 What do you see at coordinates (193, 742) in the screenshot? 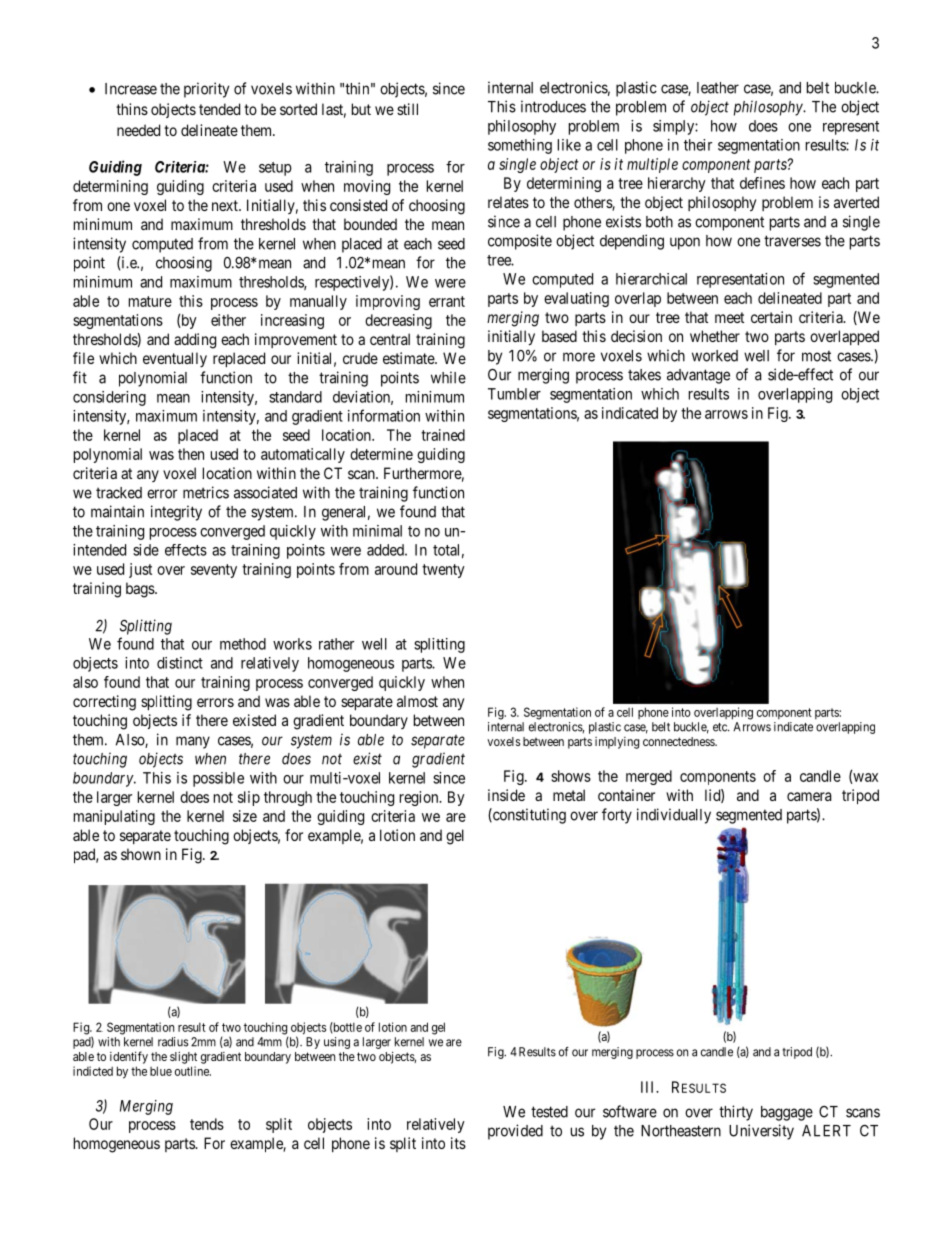
I see `many` at bounding box center [193, 742].
